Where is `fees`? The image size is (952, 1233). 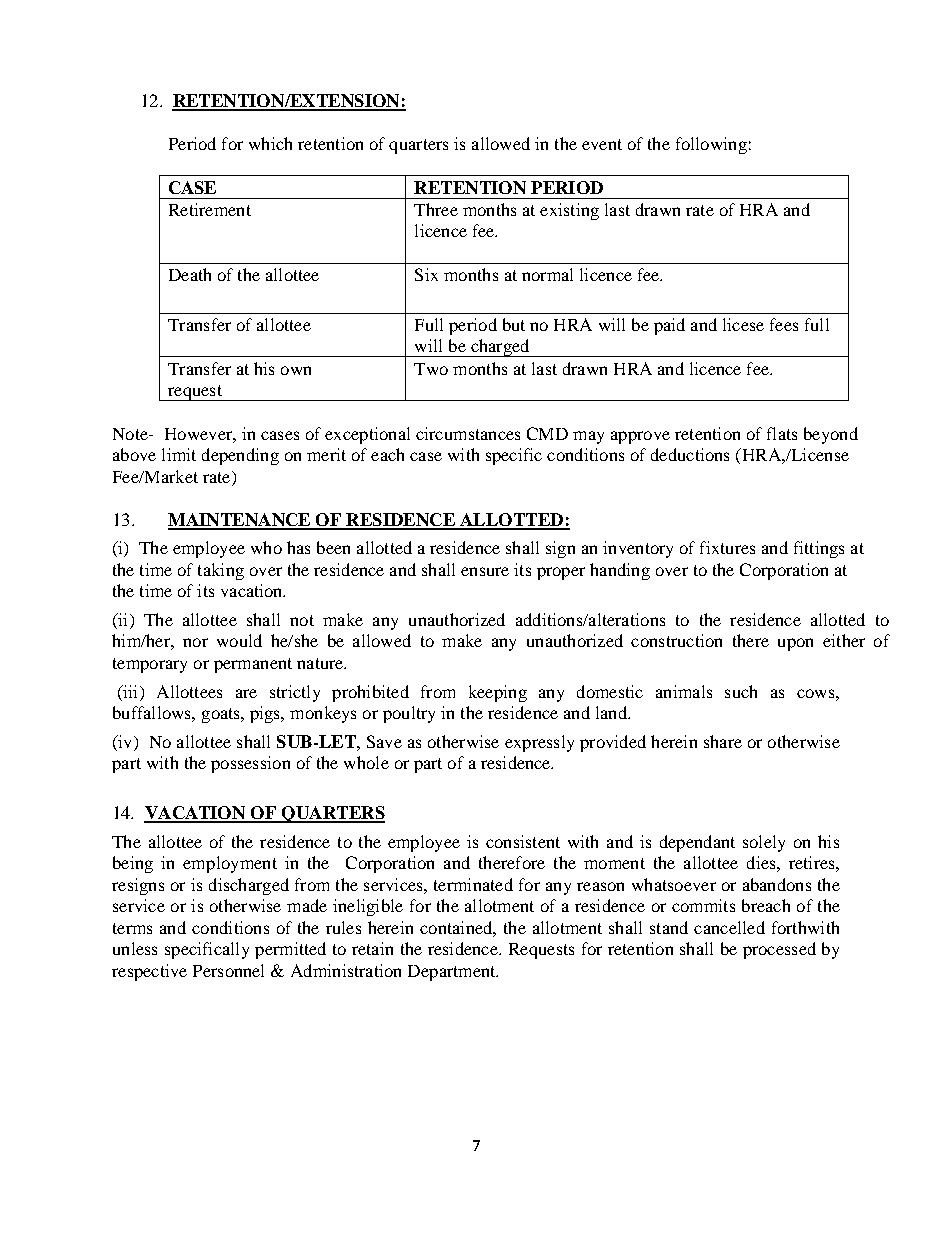 fees is located at coordinates (784, 324).
